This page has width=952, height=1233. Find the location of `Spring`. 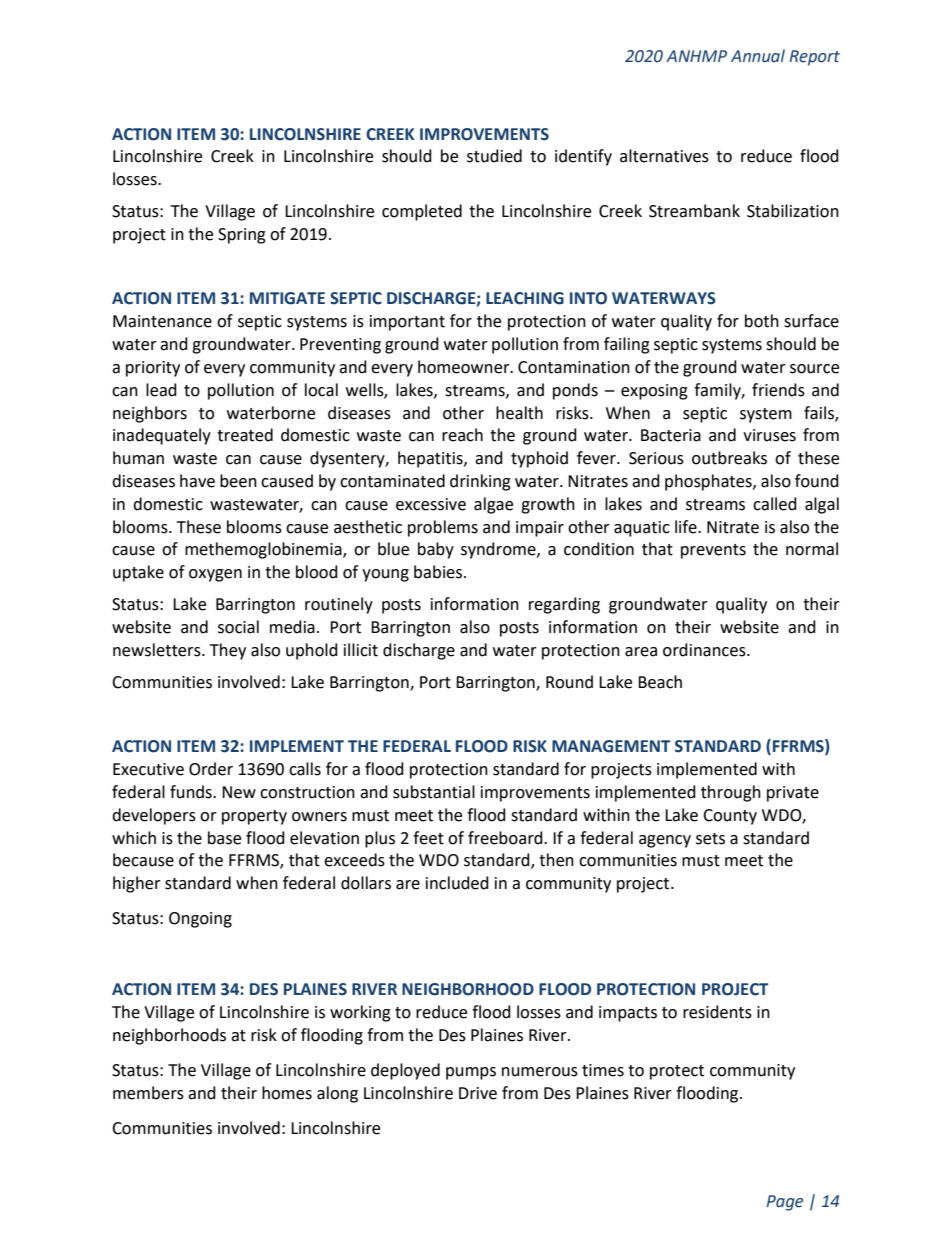

Spring is located at coordinates (242, 236).
